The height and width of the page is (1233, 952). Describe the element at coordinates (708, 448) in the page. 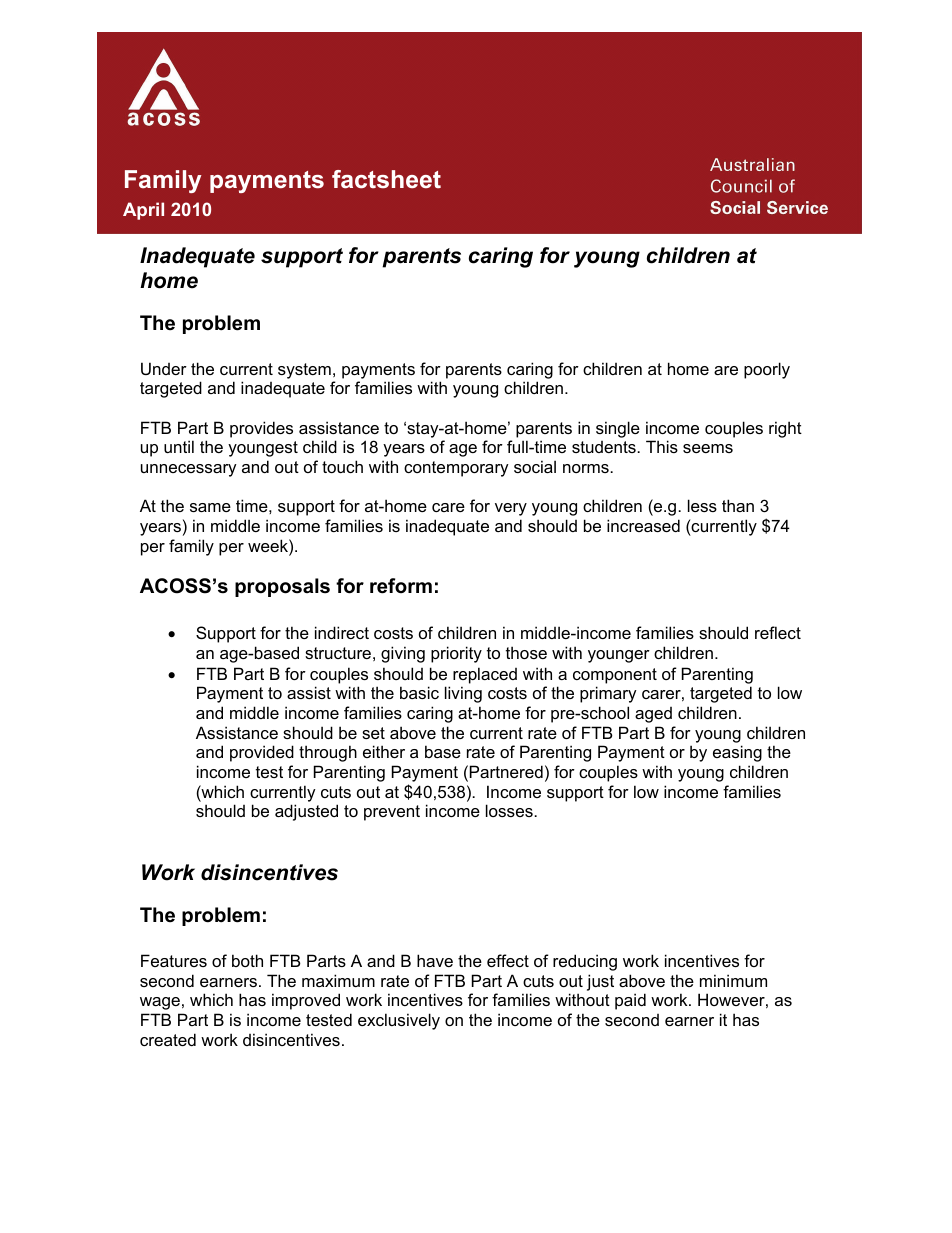

I see `seems` at that location.
